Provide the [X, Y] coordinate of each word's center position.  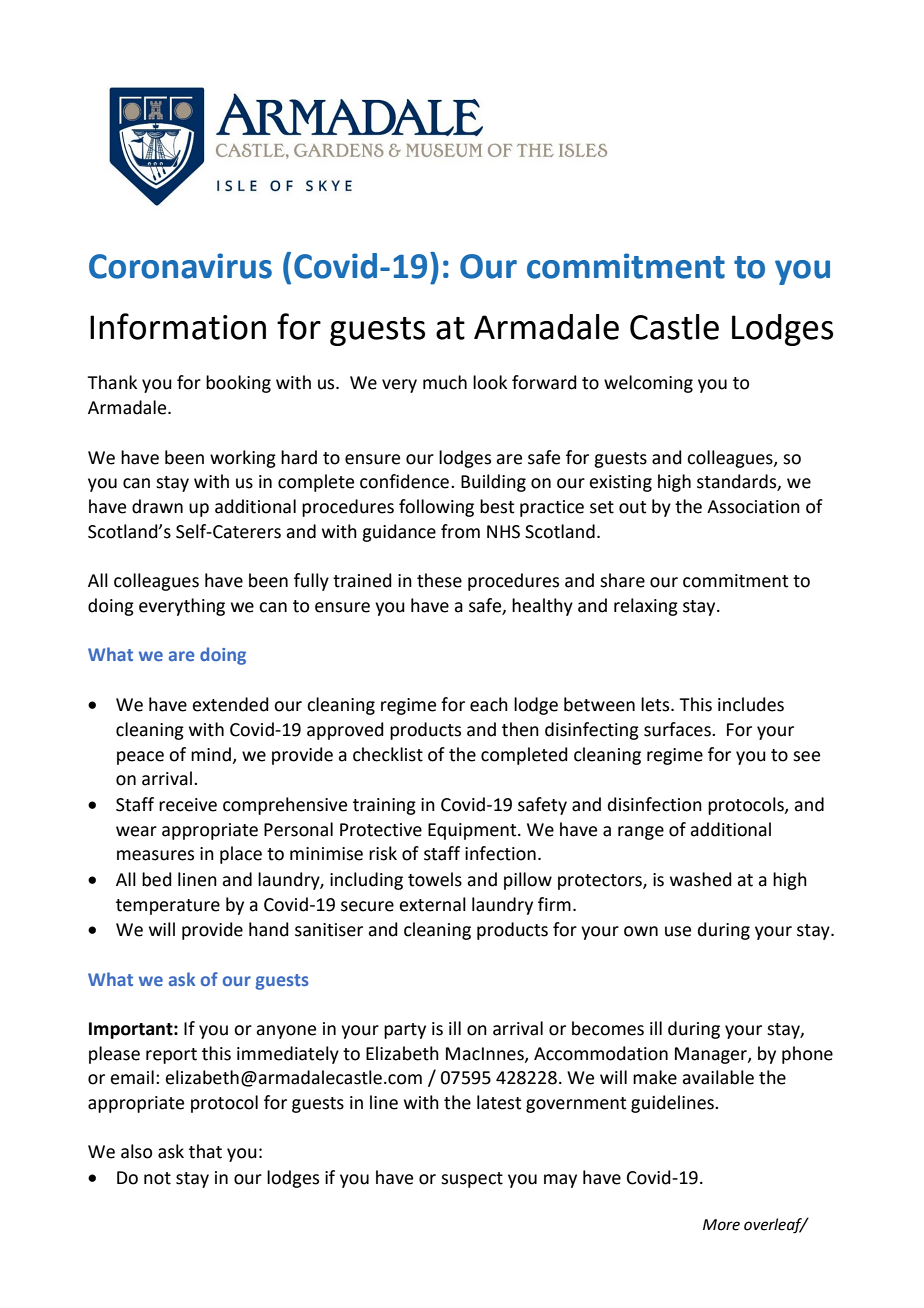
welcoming [648, 384]
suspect [472, 1180]
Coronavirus [180, 266]
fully [311, 582]
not [157, 1178]
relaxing [646, 607]
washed [701, 879]
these [439, 580]
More [721, 1225]
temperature [168, 907]
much [445, 382]
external [432, 904]
